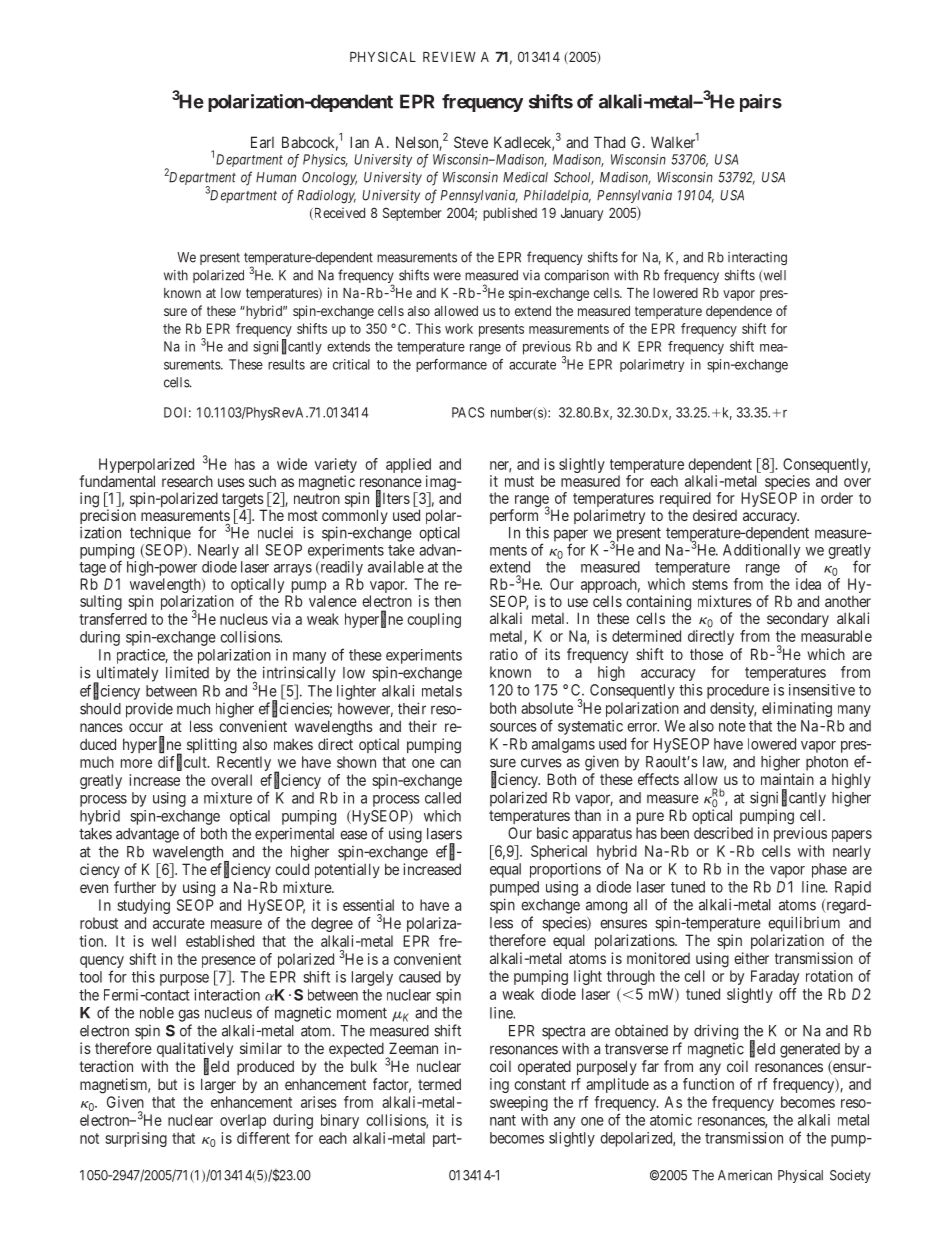  Describe the element at coordinates (519, 1103) in the screenshot. I see `sweeping` at that location.
